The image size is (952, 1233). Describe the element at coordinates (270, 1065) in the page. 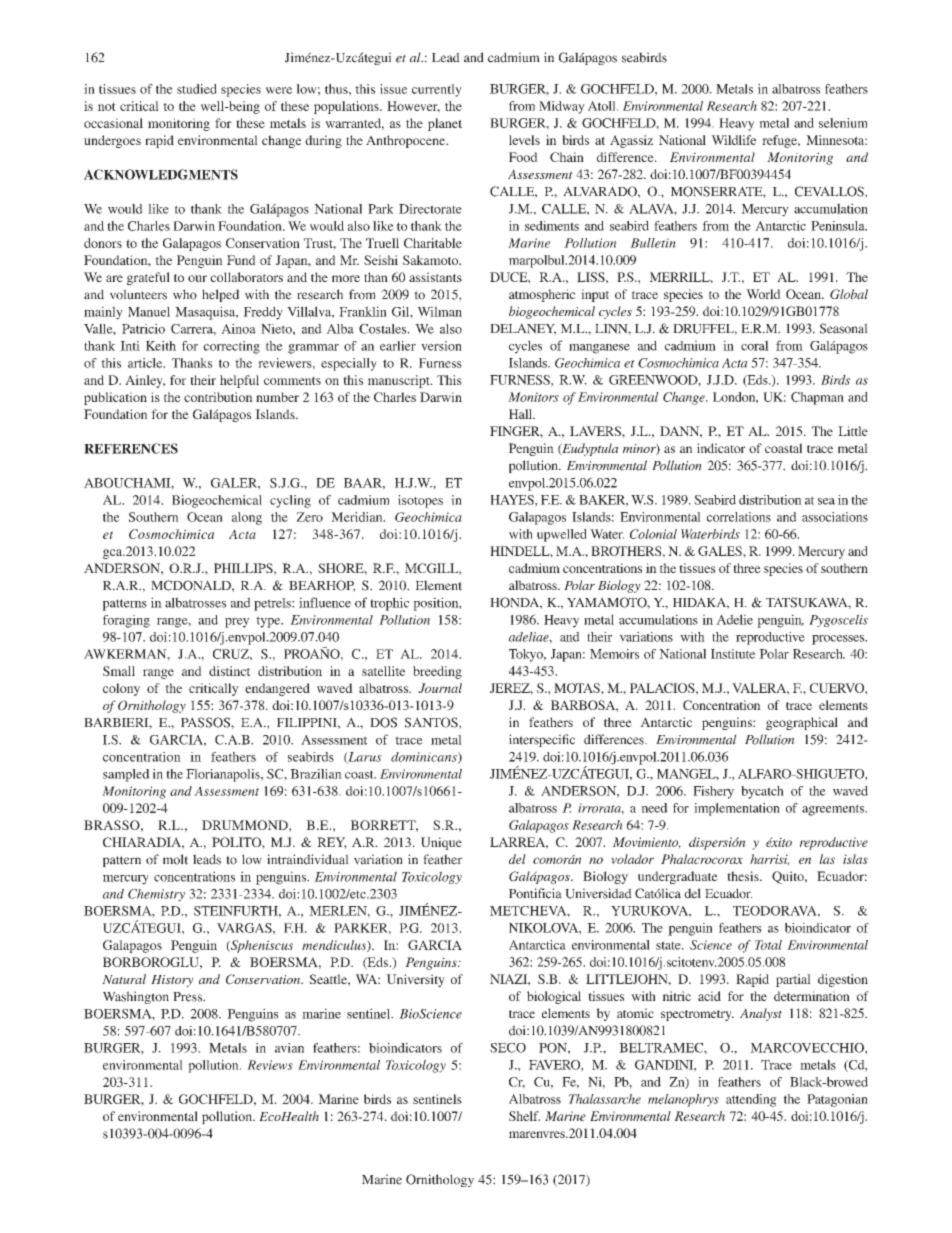

I see `Reviews` at that location.
